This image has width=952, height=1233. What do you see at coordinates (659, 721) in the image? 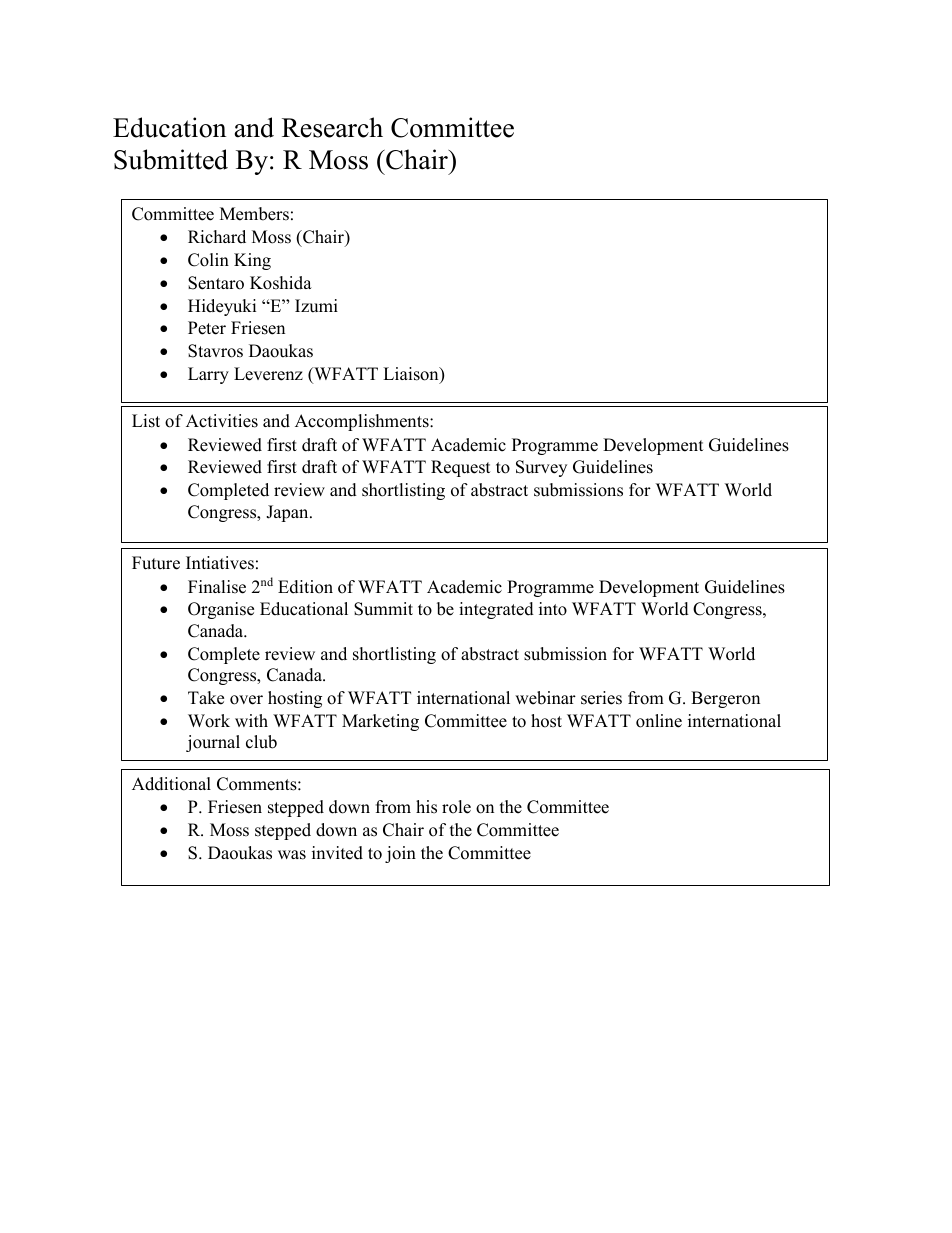
I see `online` at bounding box center [659, 721].
